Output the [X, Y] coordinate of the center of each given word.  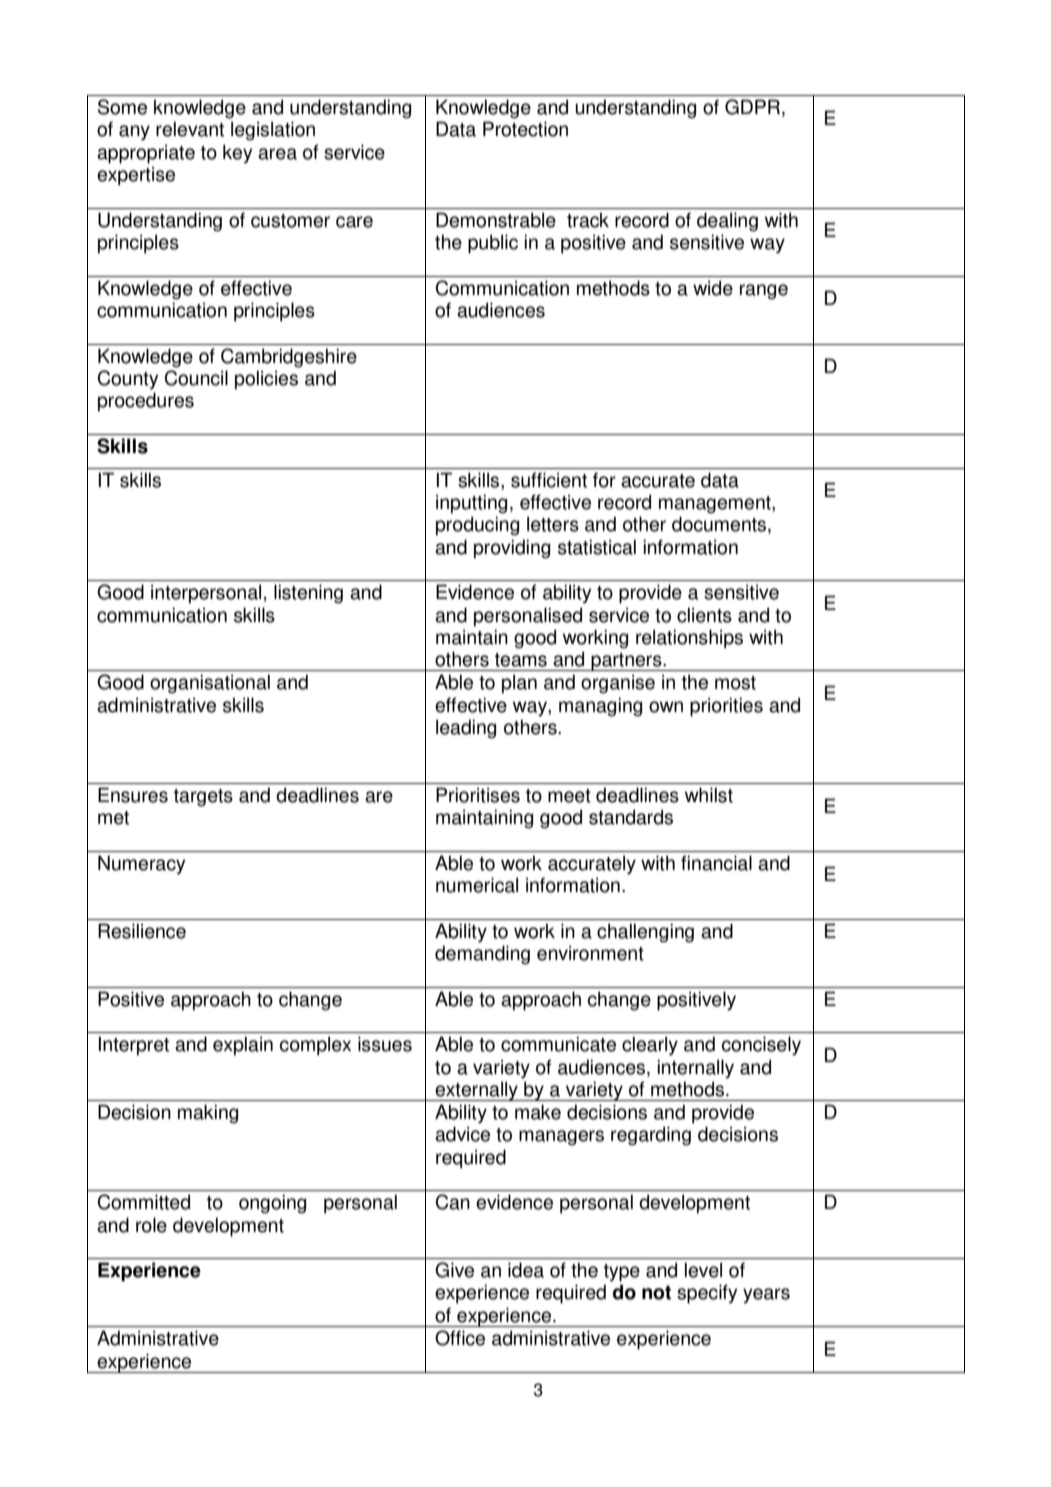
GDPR [754, 108]
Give [454, 1270]
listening [308, 594]
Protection [525, 129]
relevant [190, 129]
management [716, 505]
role [151, 1225]
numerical [477, 885]
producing [477, 526]
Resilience [142, 931]
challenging [645, 933]
